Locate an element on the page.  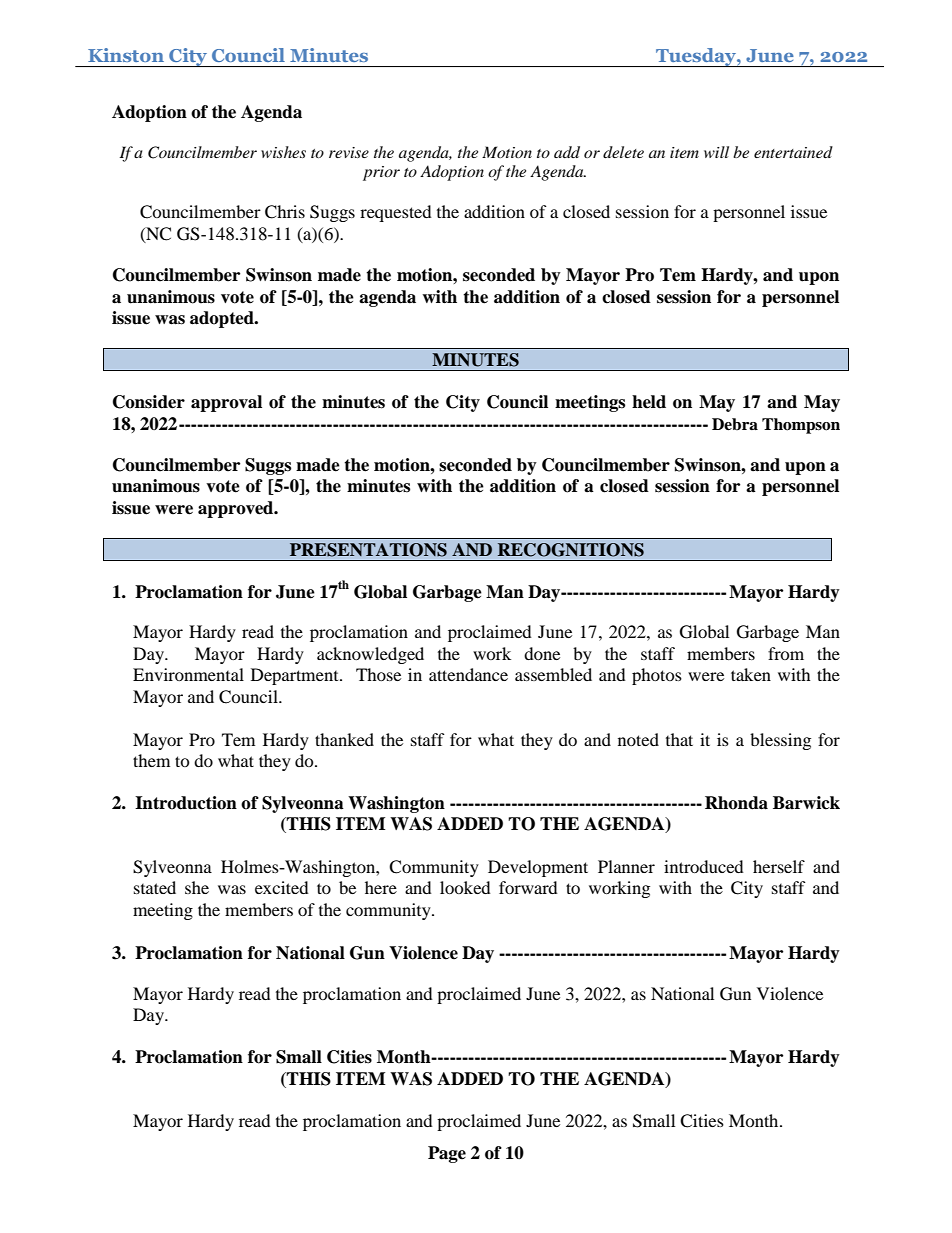
excited is located at coordinates (282, 887).
